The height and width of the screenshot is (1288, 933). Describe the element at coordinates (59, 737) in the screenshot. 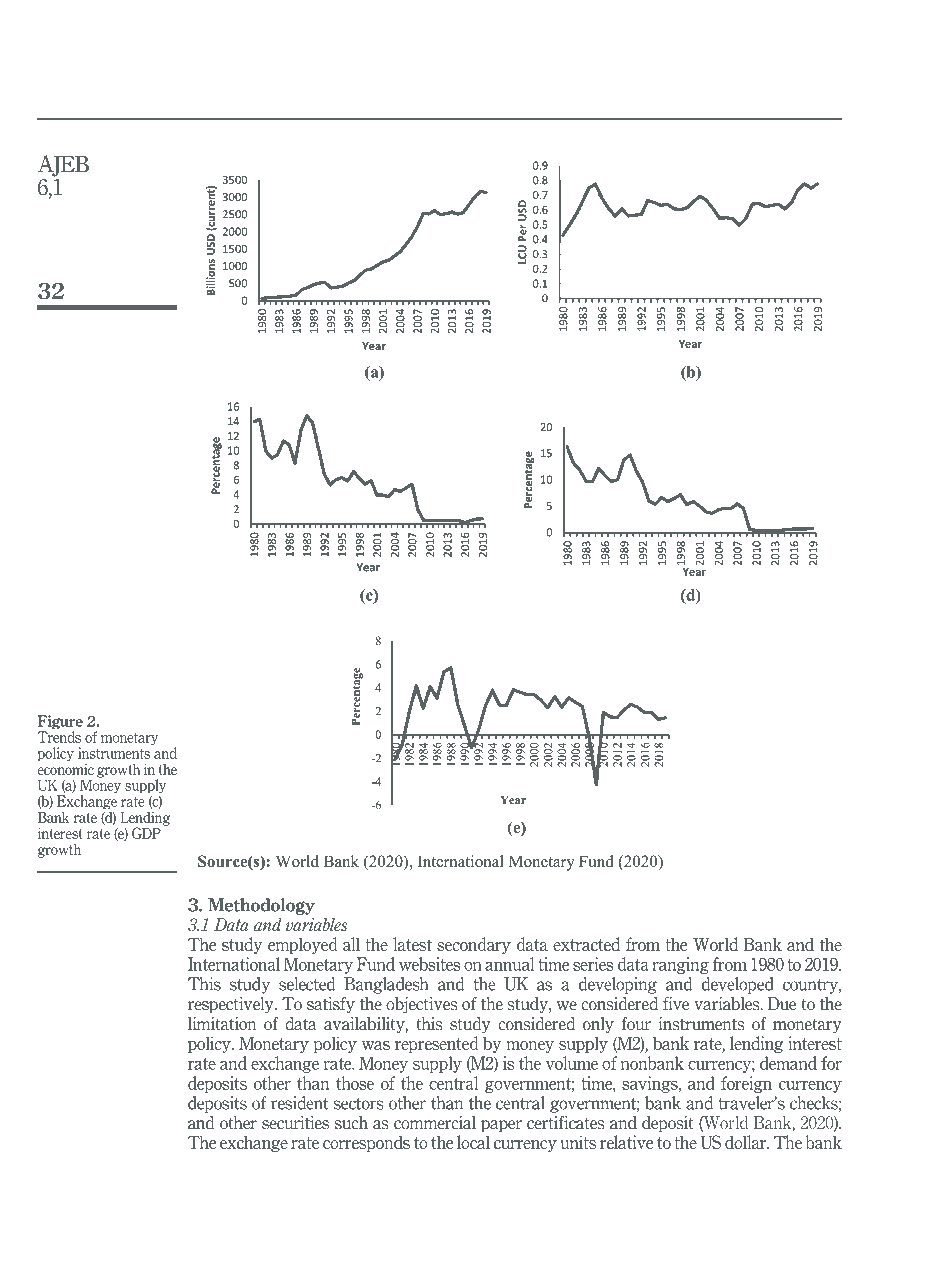

I see `Trends` at that location.
